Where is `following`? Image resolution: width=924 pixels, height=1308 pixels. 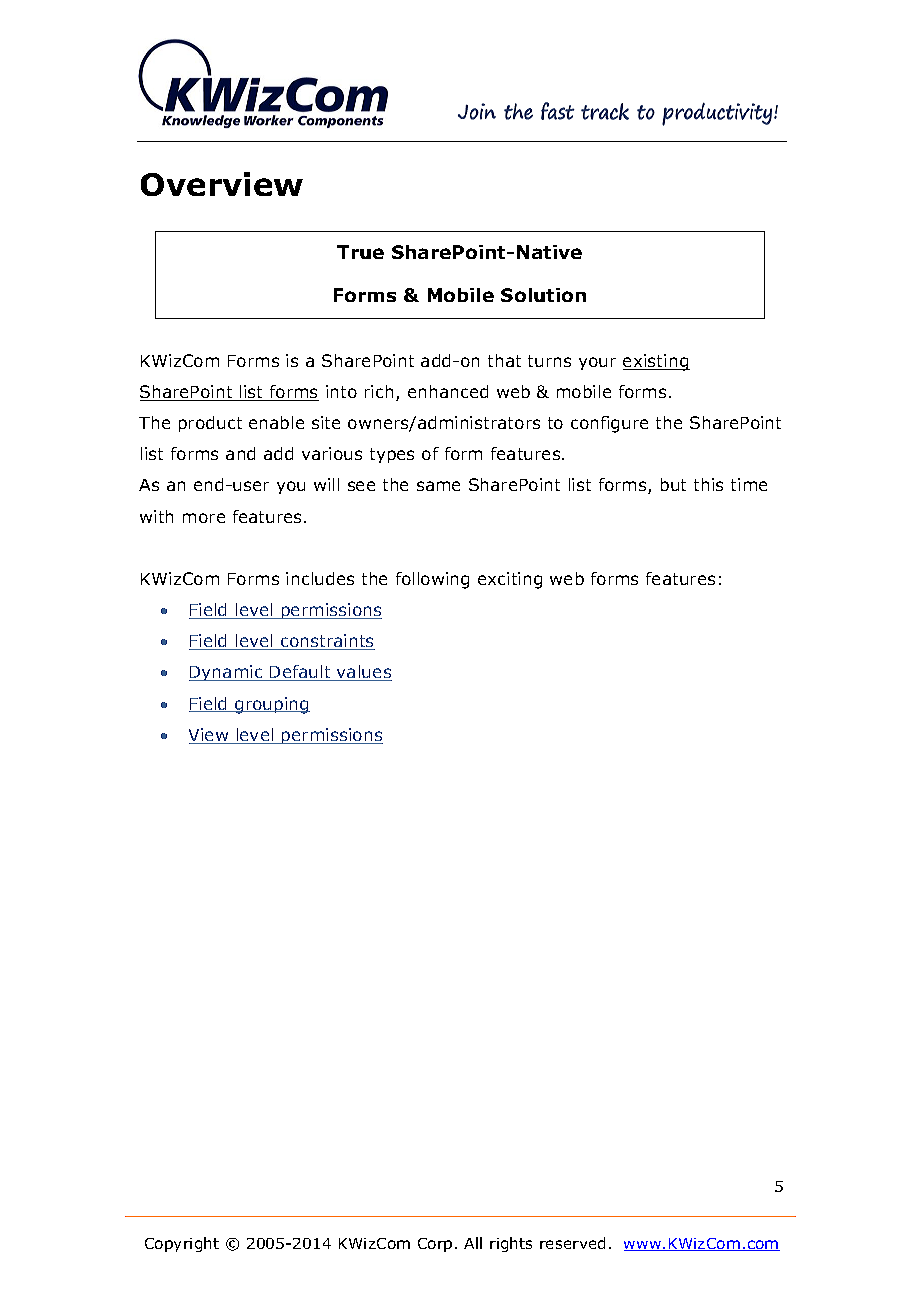
following is located at coordinates (432, 580).
